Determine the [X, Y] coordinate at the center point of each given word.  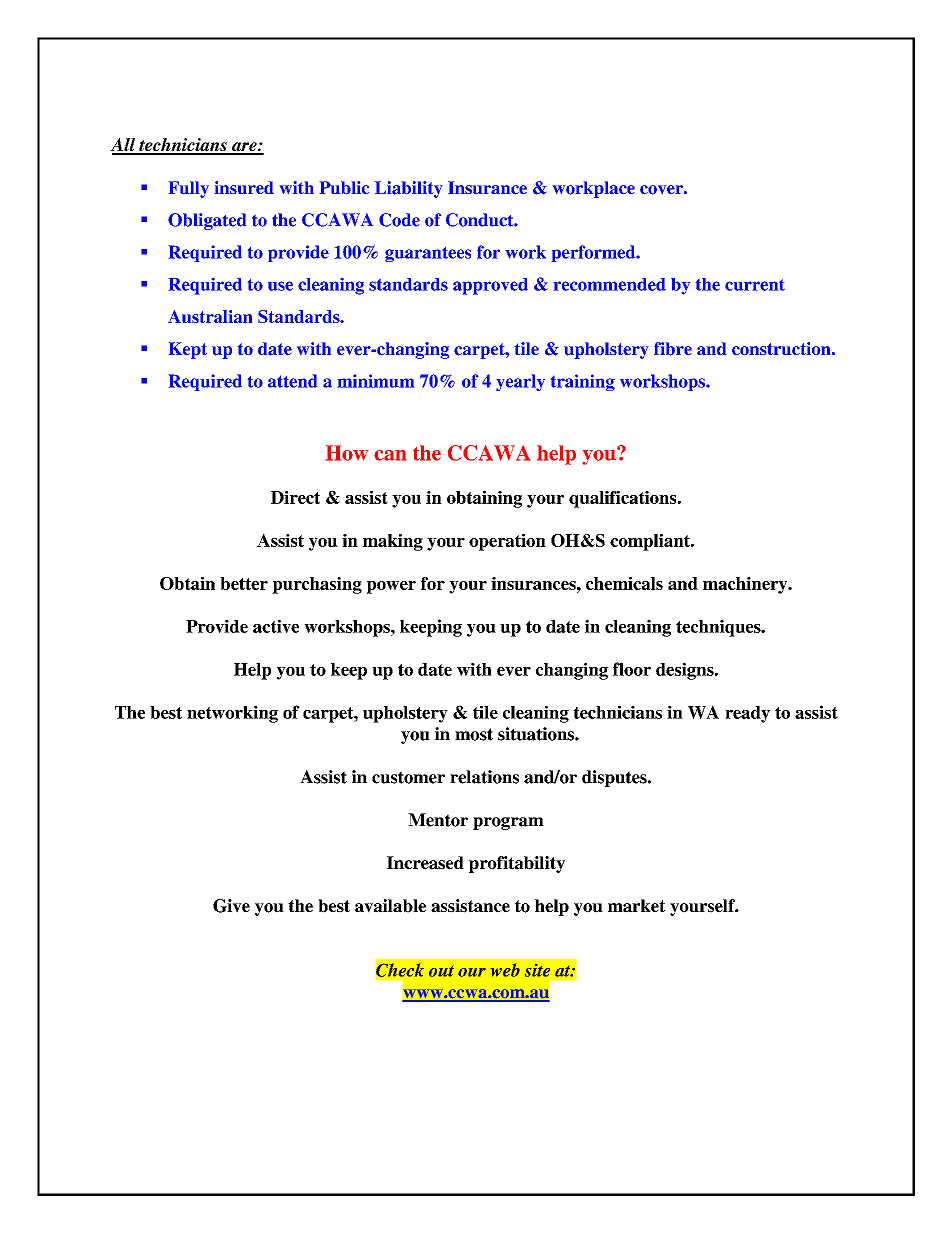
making [393, 542]
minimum [376, 381]
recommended [610, 284]
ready [747, 714]
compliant [651, 542]
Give [231, 906]
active [276, 626]
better [244, 583]
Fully [189, 189]
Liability [408, 189]
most [474, 734]
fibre [673, 349]
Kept [188, 350]
